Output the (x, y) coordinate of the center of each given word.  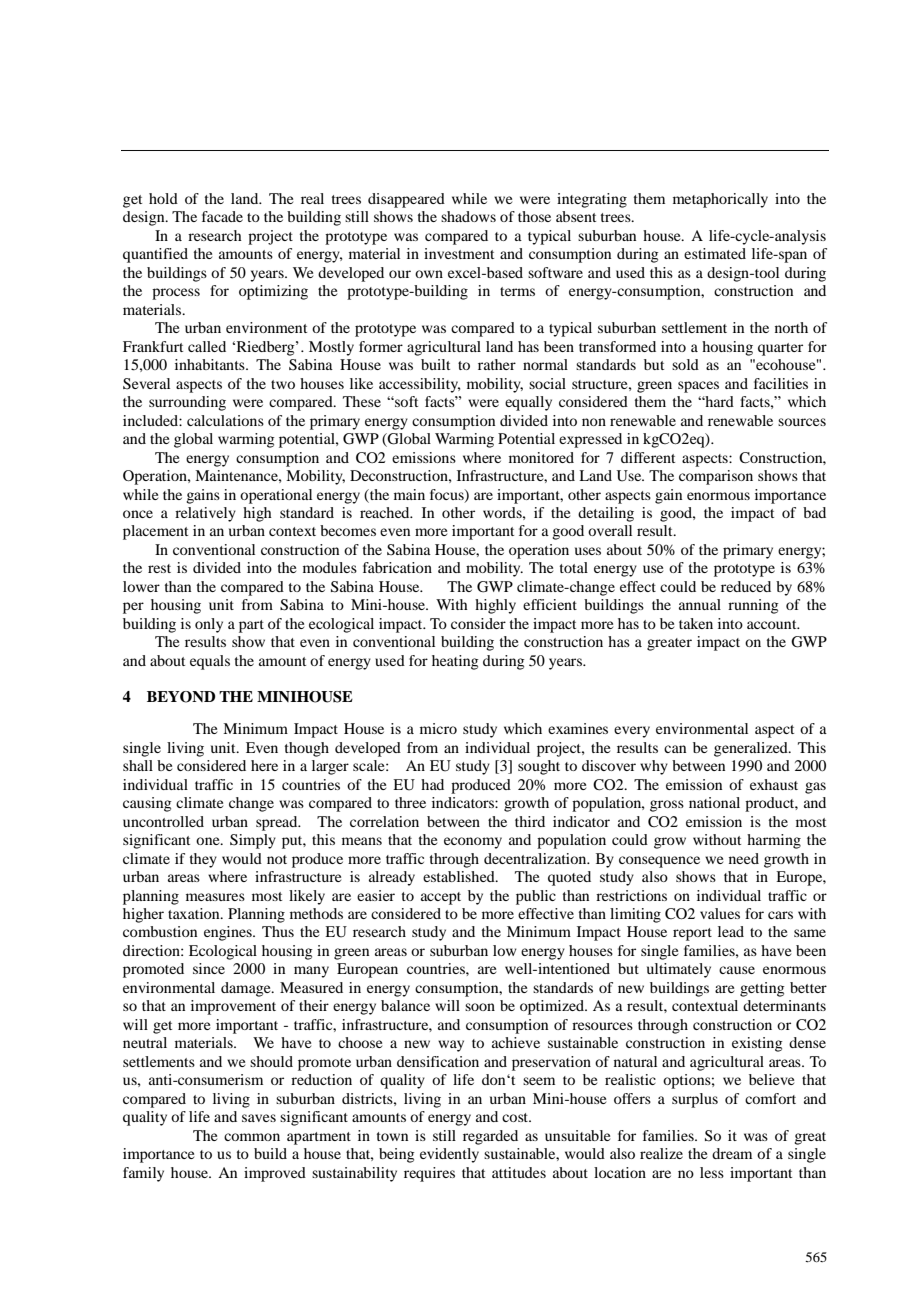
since (209, 968)
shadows (468, 216)
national (714, 802)
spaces (698, 387)
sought (539, 767)
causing (147, 804)
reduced (746, 586)
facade (222, 216)
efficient (550, 604)
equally (528, 403)
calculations (225, 420)
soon (480, 1007)
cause (737, 970)
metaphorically (720, 200)
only (209, 625)
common (252, 1137)
